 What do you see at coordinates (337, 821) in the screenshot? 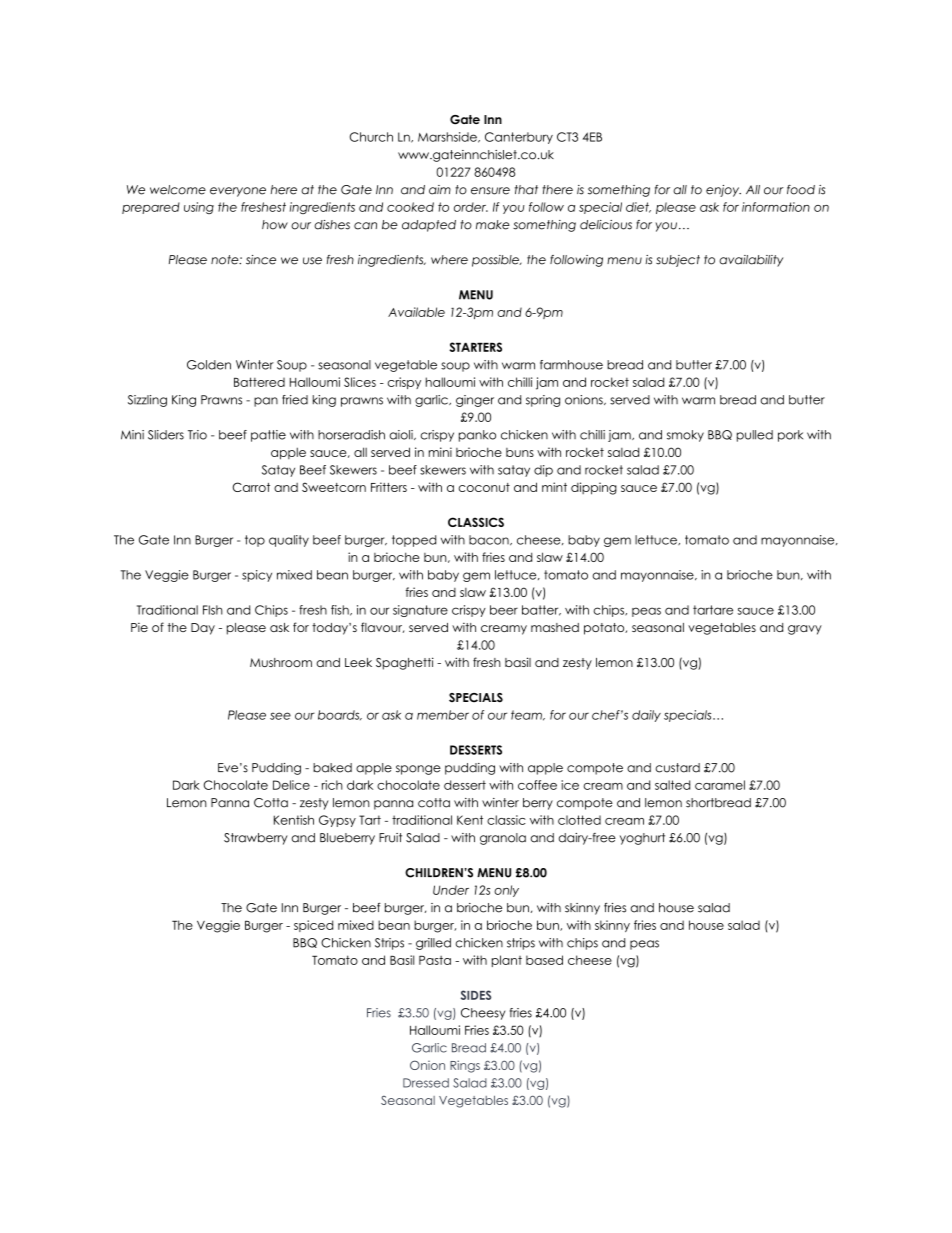
I see `Gypsy` at bounding box center [337, 821].
